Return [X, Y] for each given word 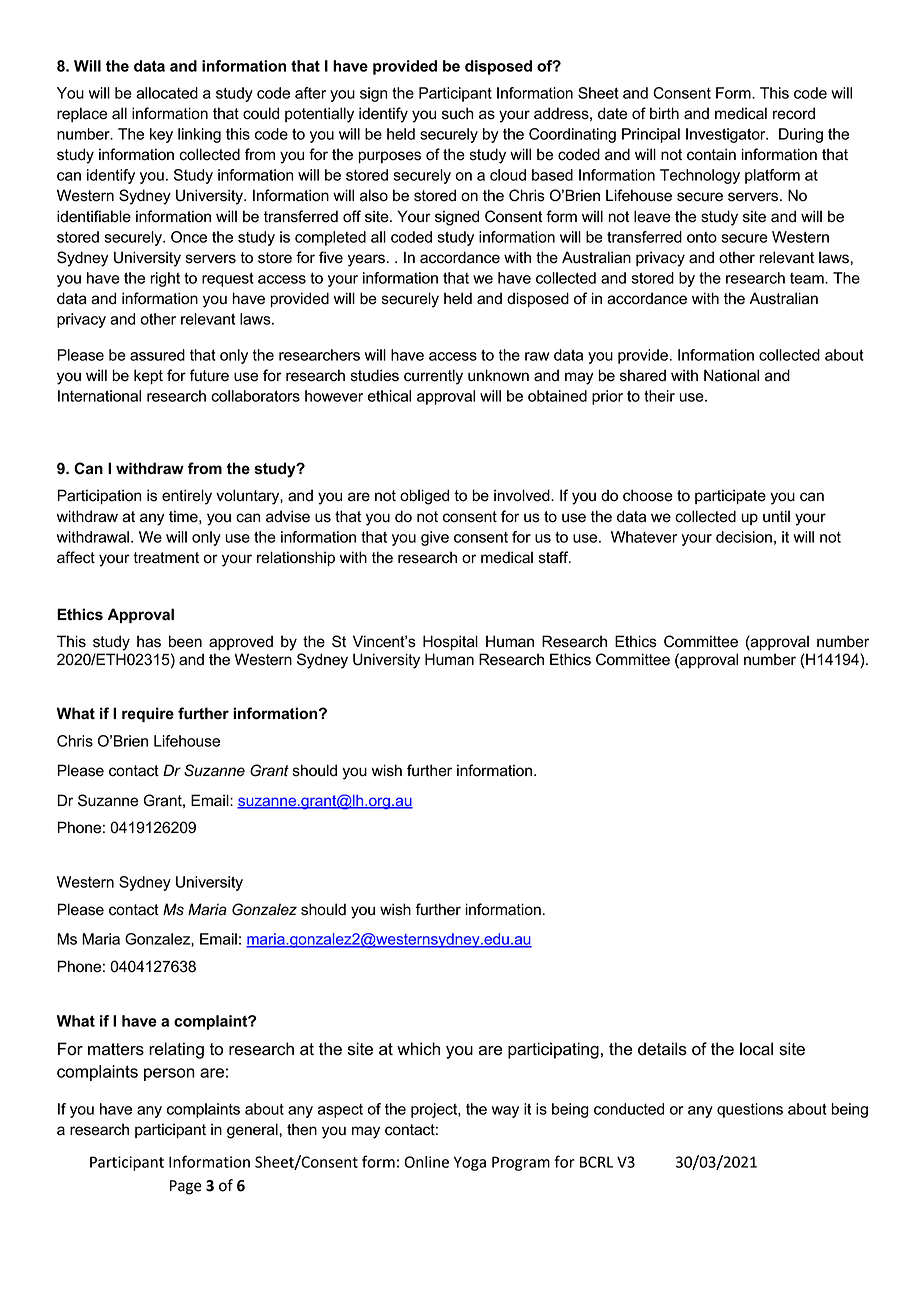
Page [186, 1187]
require [148, 714]
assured [157, 355]
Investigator [727, 135]
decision [744, 537]
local [756, 1049]
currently [433, 377]
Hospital [450, 642]
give [435, 538]
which [418, 1049]
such [458, 113]
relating [176, 1050]
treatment [166, 558]
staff [555, 557]
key [161, 135]
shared [643, 375]
